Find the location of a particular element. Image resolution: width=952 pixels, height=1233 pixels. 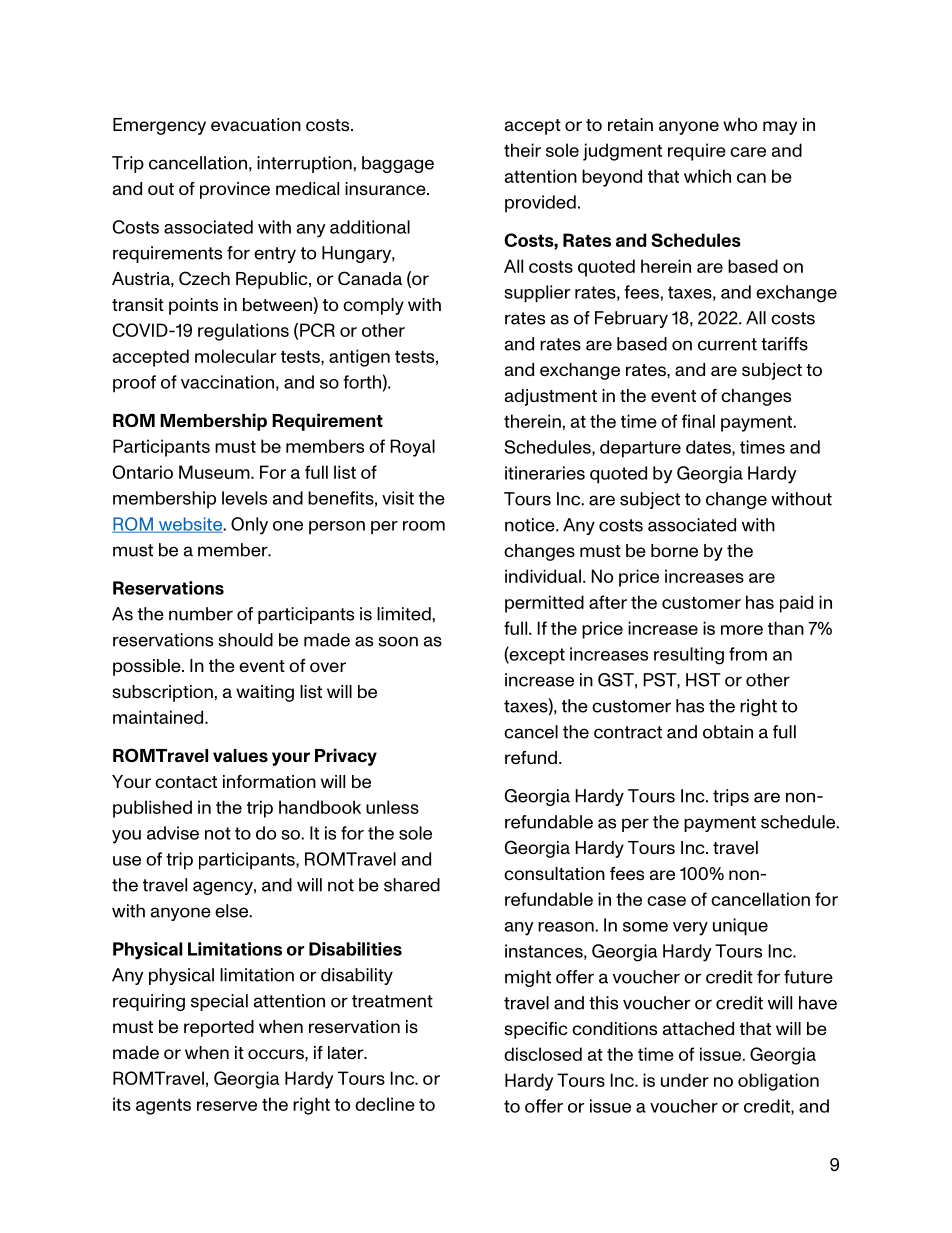

reserve is located at coordinates (227, 1106).
